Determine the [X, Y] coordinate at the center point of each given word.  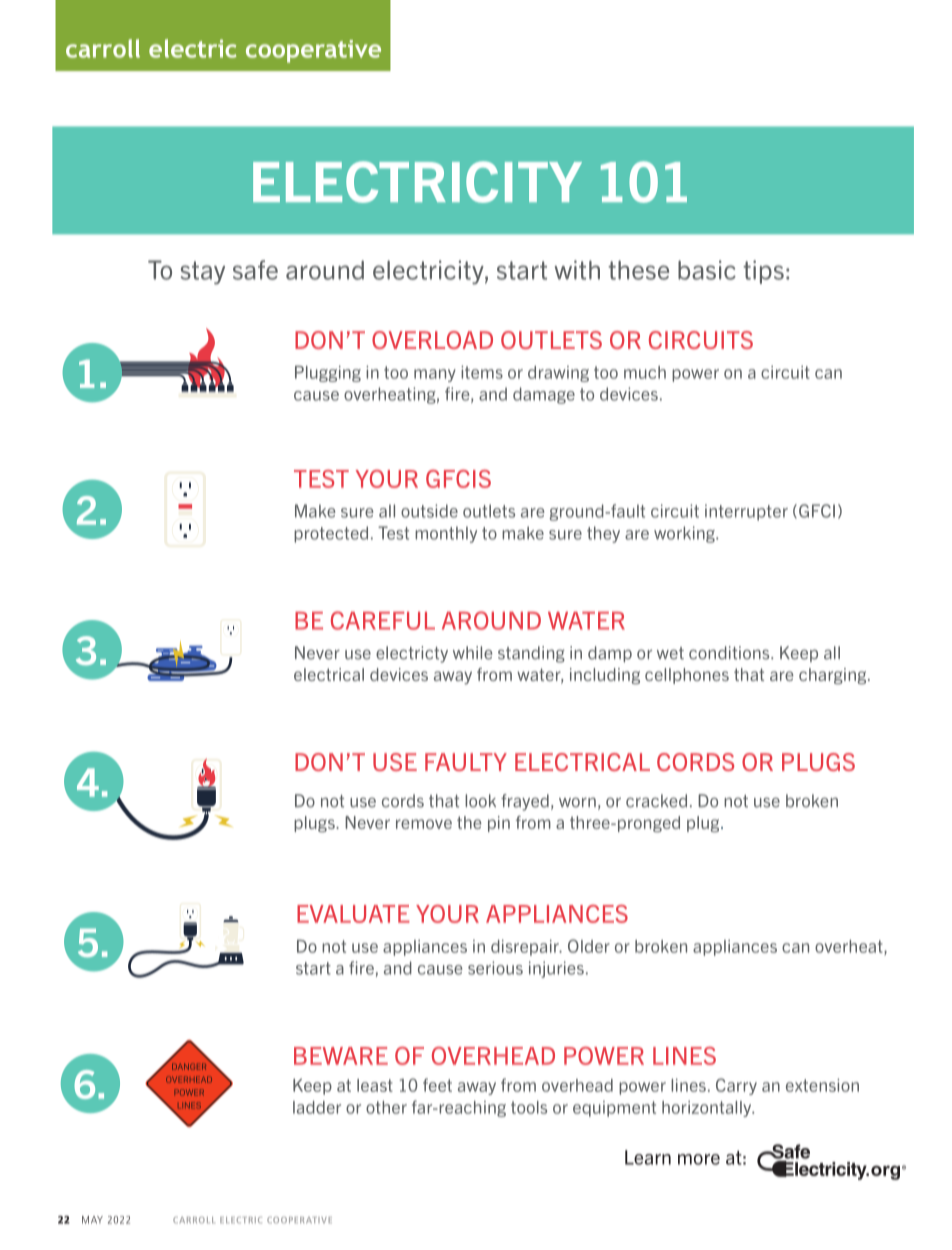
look [480, 801]
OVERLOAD [432, 340]
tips [763, 272]
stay [203, 273]
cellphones [687, 676]
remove [424, 824]
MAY [92, 1220]
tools [529, 1107]
